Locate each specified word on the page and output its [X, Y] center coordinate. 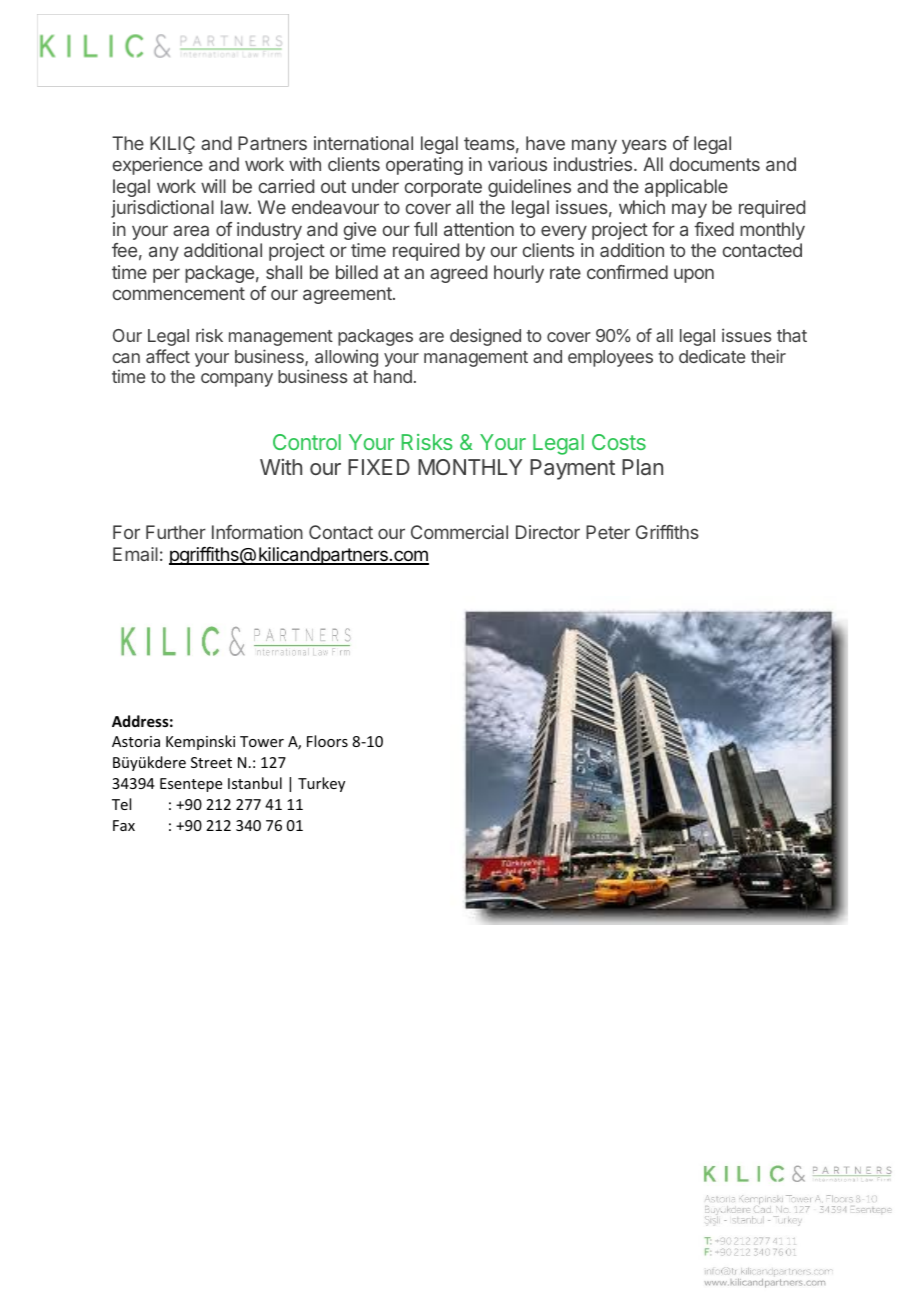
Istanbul [255, 783]
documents [715, 164]
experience [158, 166]
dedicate [712, 356]
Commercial [459, 532]
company [237, 380]
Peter [608, 532]
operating [424, 166]
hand [393, 376]
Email [135, 554]
